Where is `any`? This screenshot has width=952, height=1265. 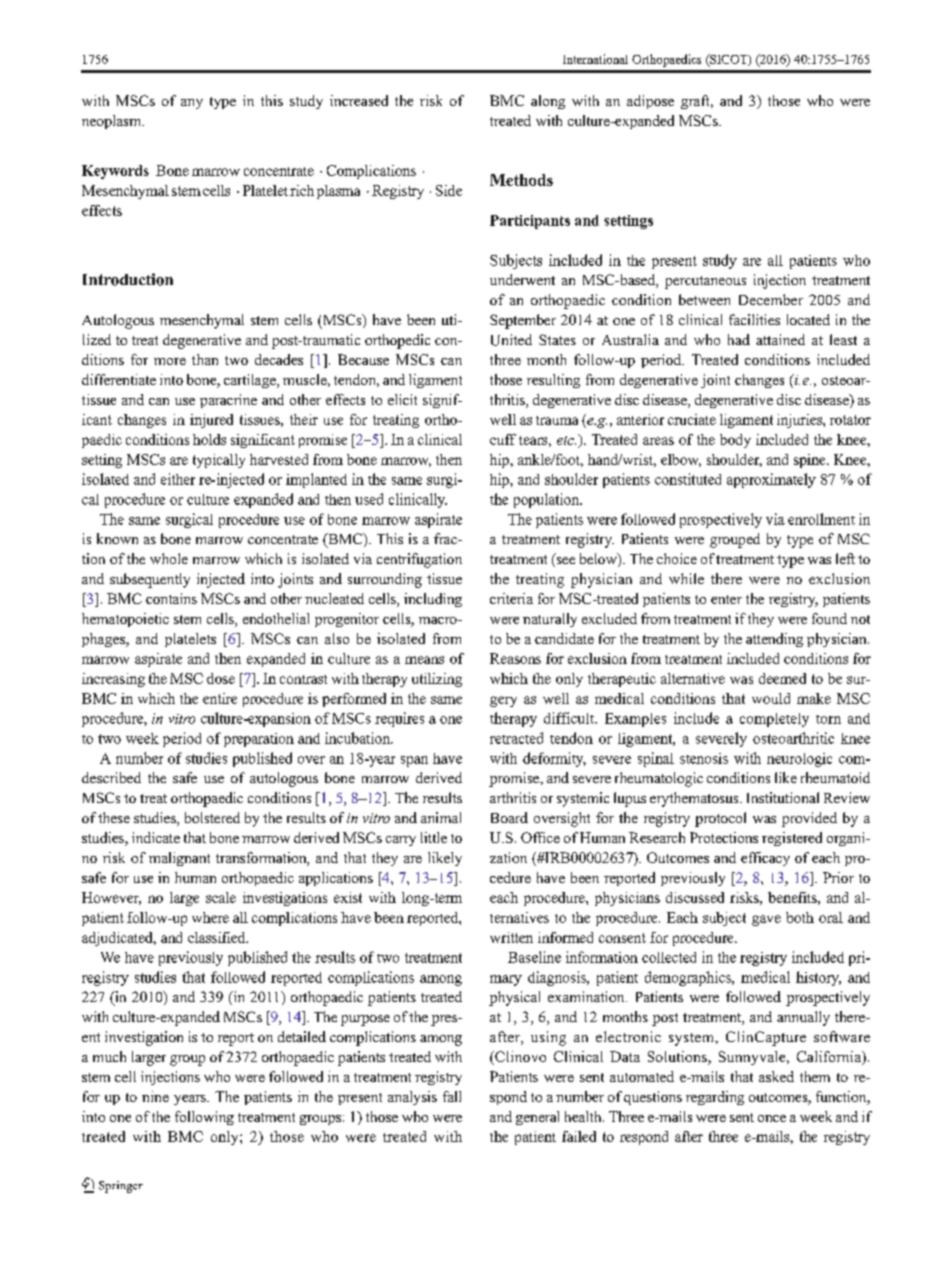 any is located at coordinates (192, 104).
